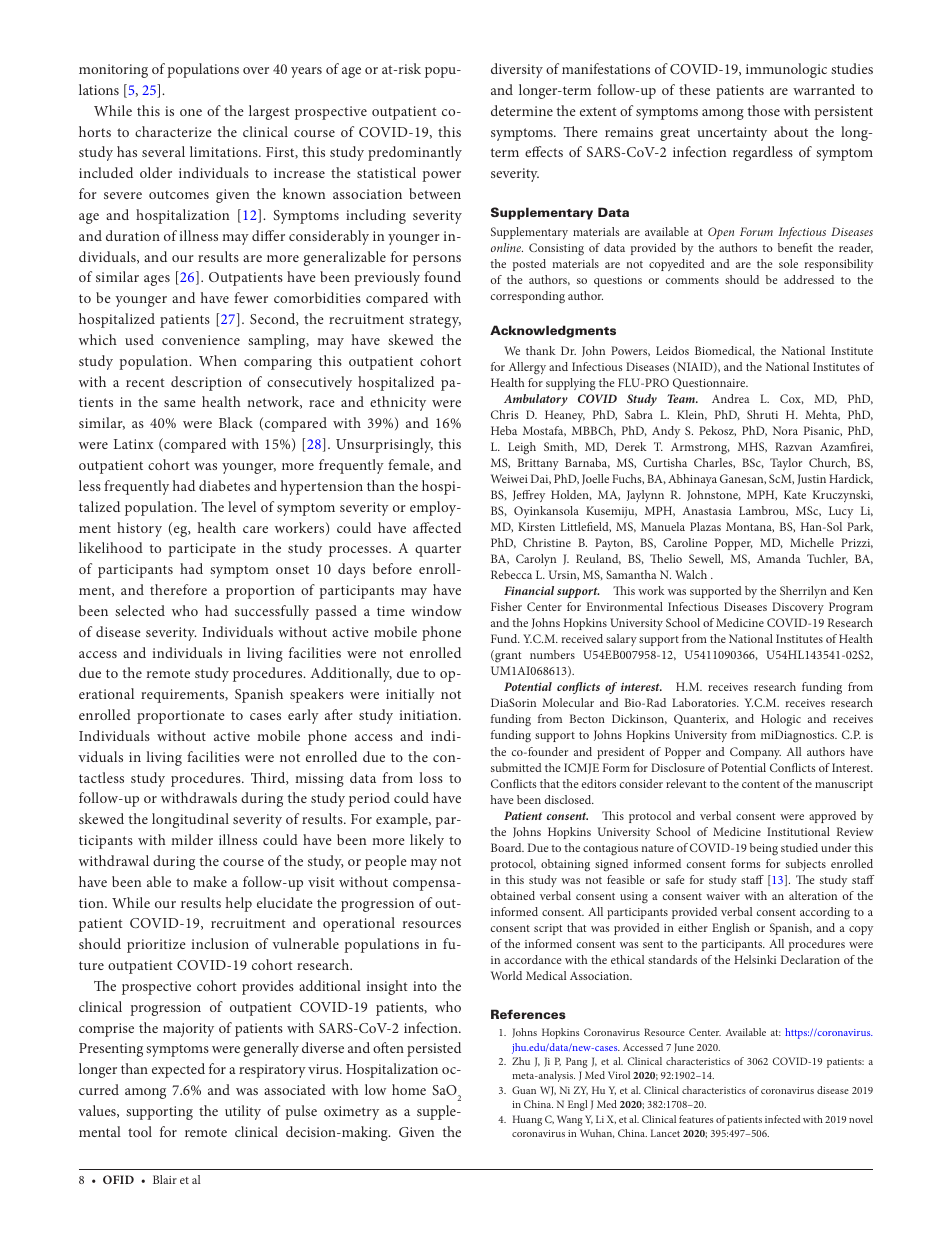  I want to click on Cox, so click(792, 399).
